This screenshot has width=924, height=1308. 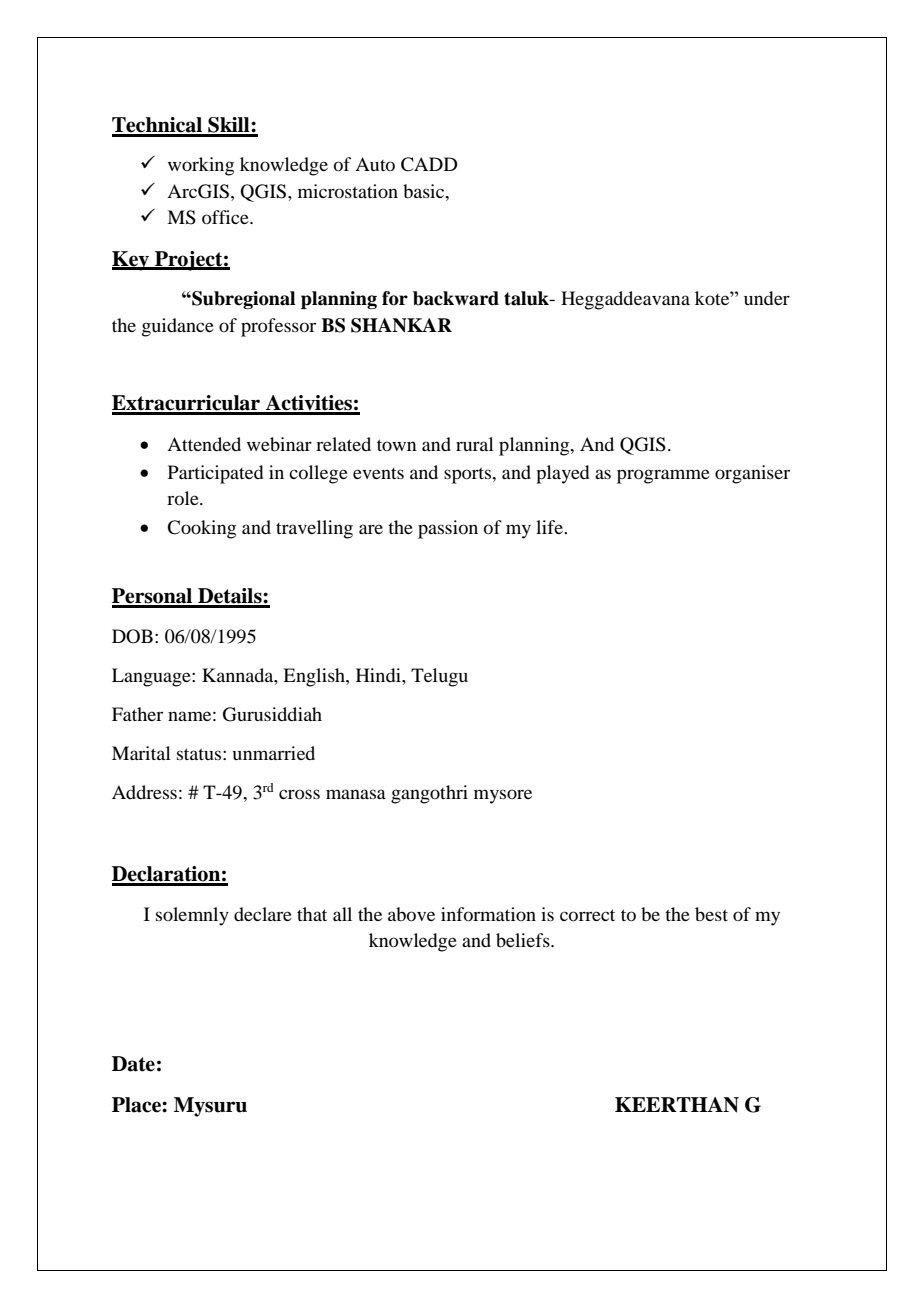 What do you see at coordinates (663, 476) in the screenshot?
I see `programme` at bounding box center [663, 476].
